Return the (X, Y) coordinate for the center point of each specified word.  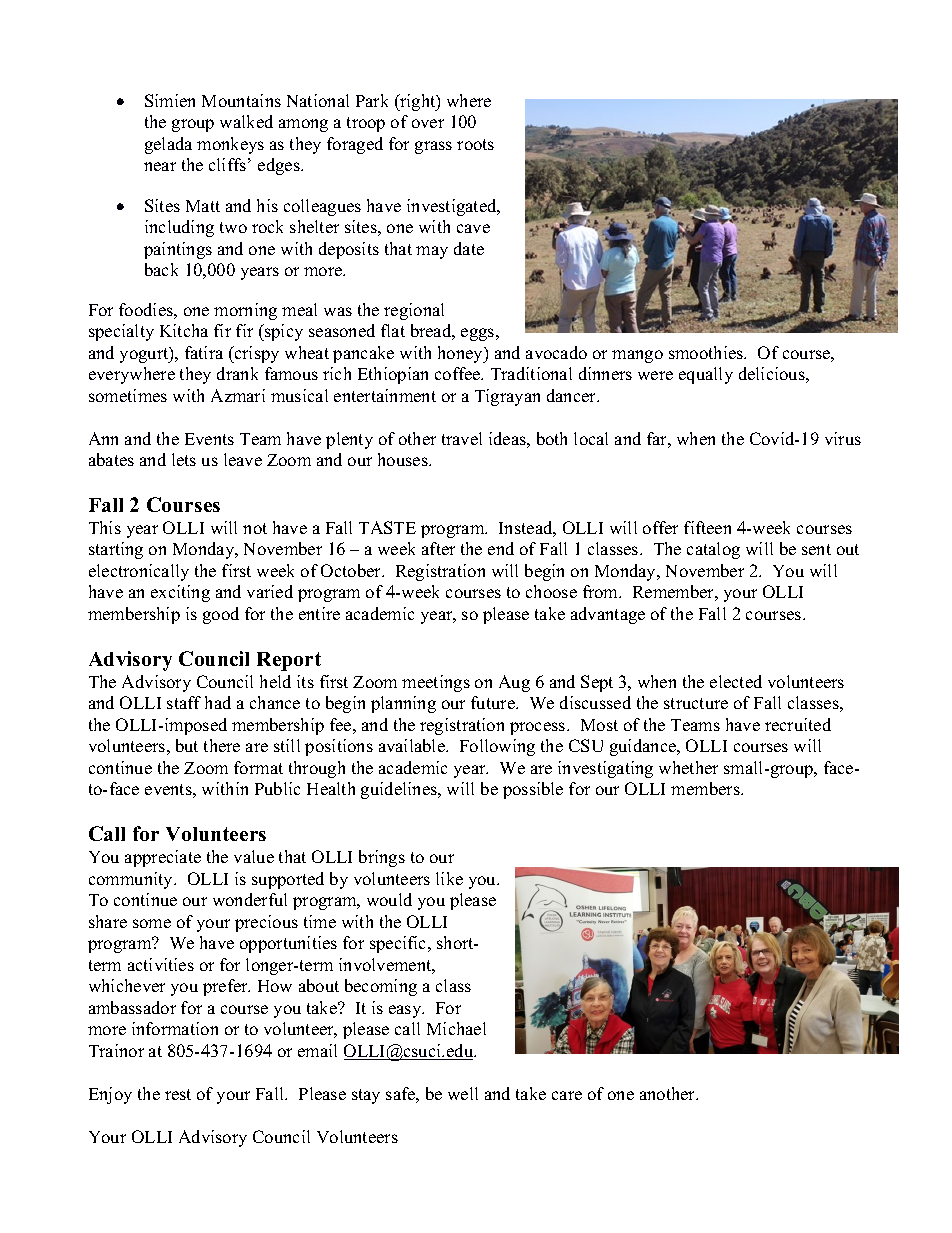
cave (473, 228)
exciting (180, 593)
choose (551, 591)
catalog (713, 550)
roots (475, 144)
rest (178, 1094)
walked (246, 121)
